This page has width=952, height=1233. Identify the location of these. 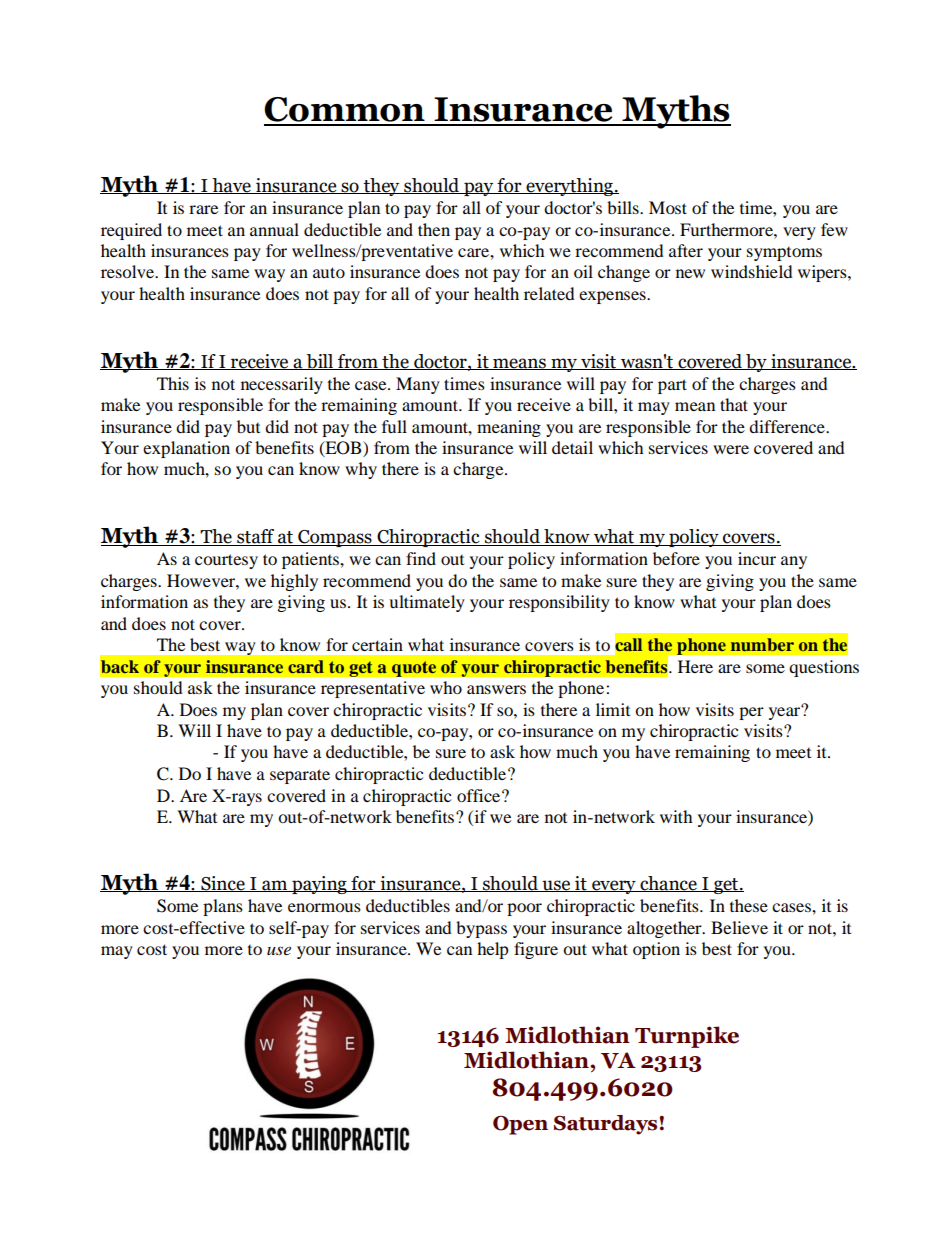
(749, 905).
